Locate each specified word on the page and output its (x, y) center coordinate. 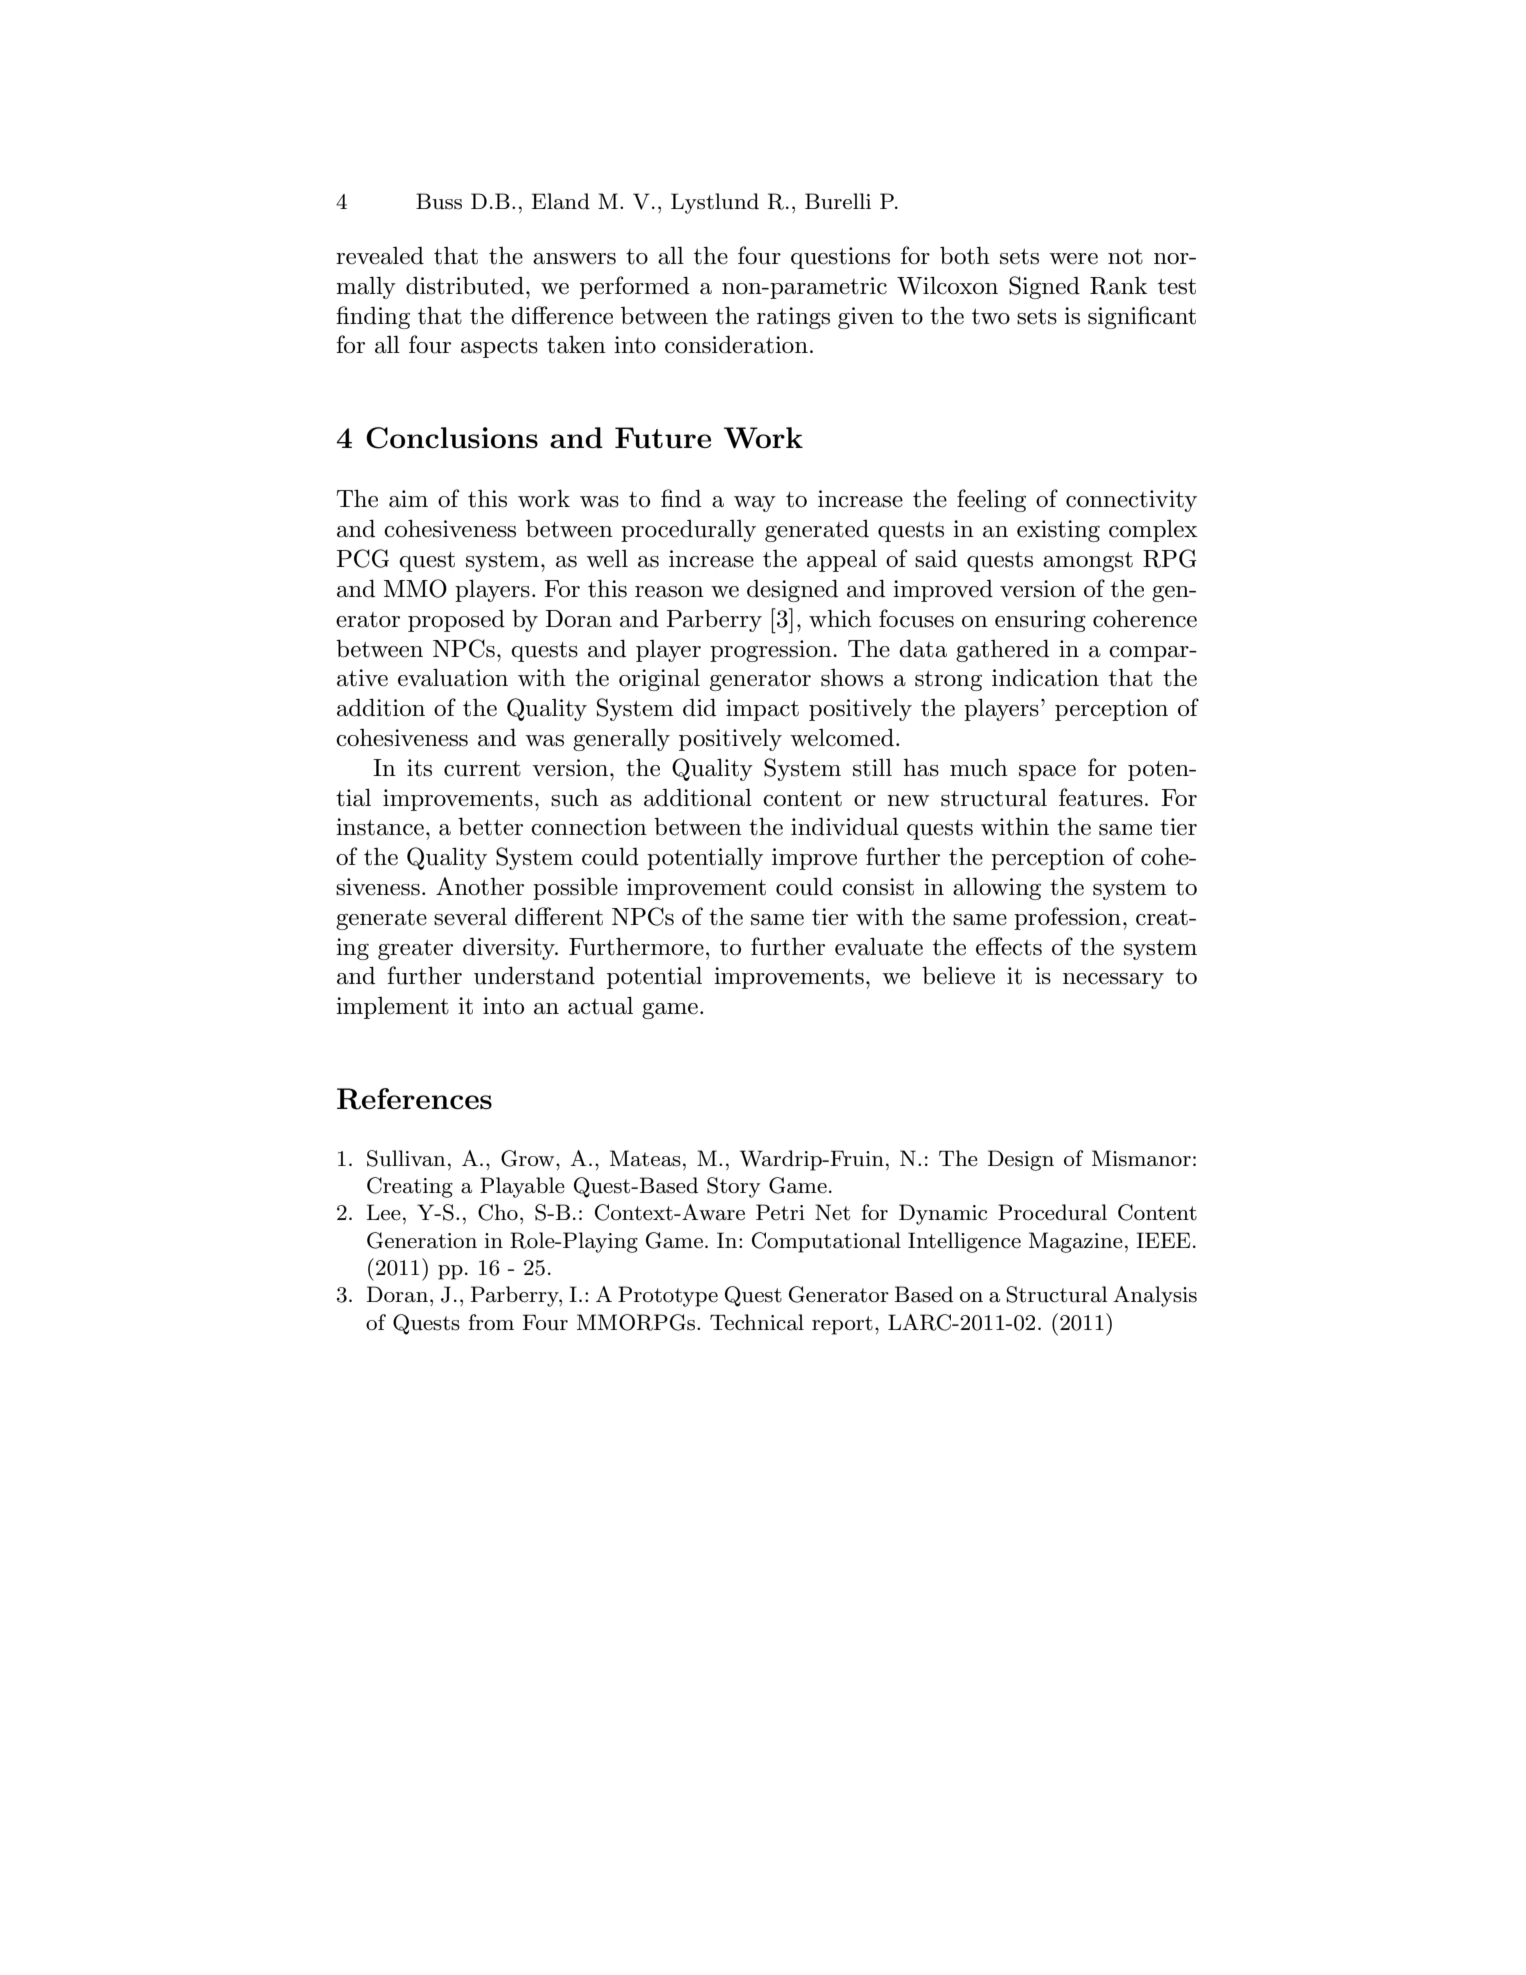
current (482, 769)
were (1073, 259)
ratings (793, 318)
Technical (757, 1322)
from (491, 1322)
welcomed (842, 738)
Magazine (1076, 1242)
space (1047, 773)
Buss (439, 201)
